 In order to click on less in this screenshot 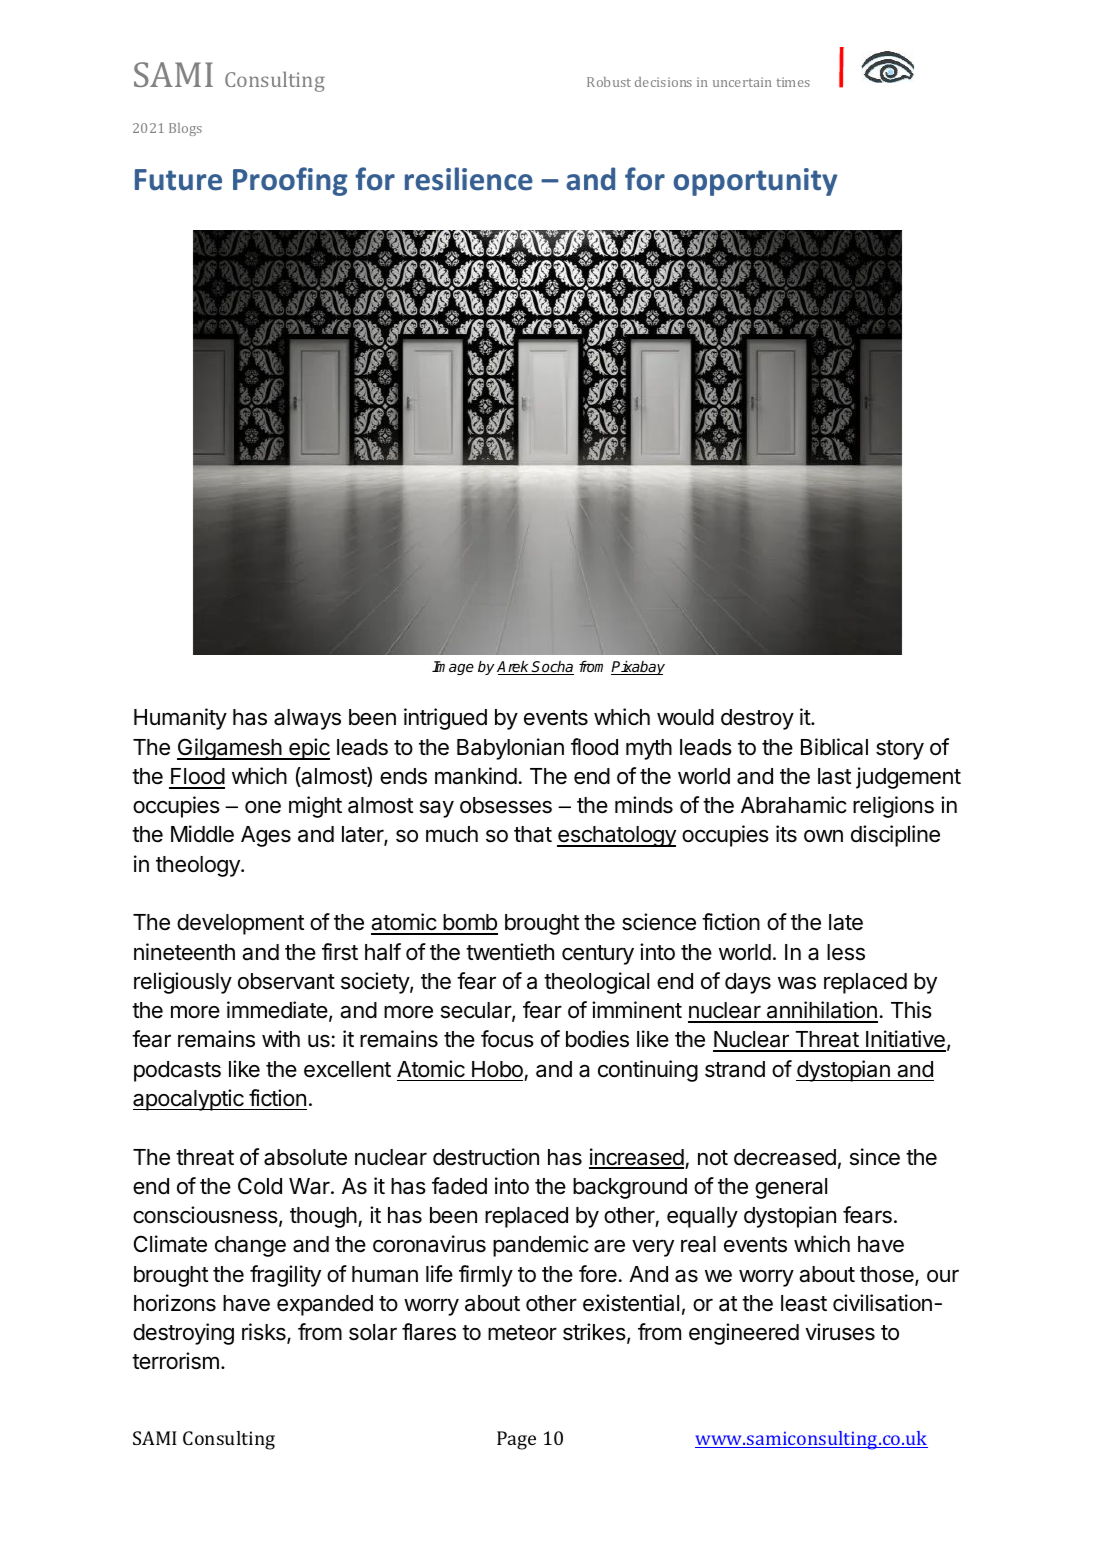, I will do `click(846, 952)`.
